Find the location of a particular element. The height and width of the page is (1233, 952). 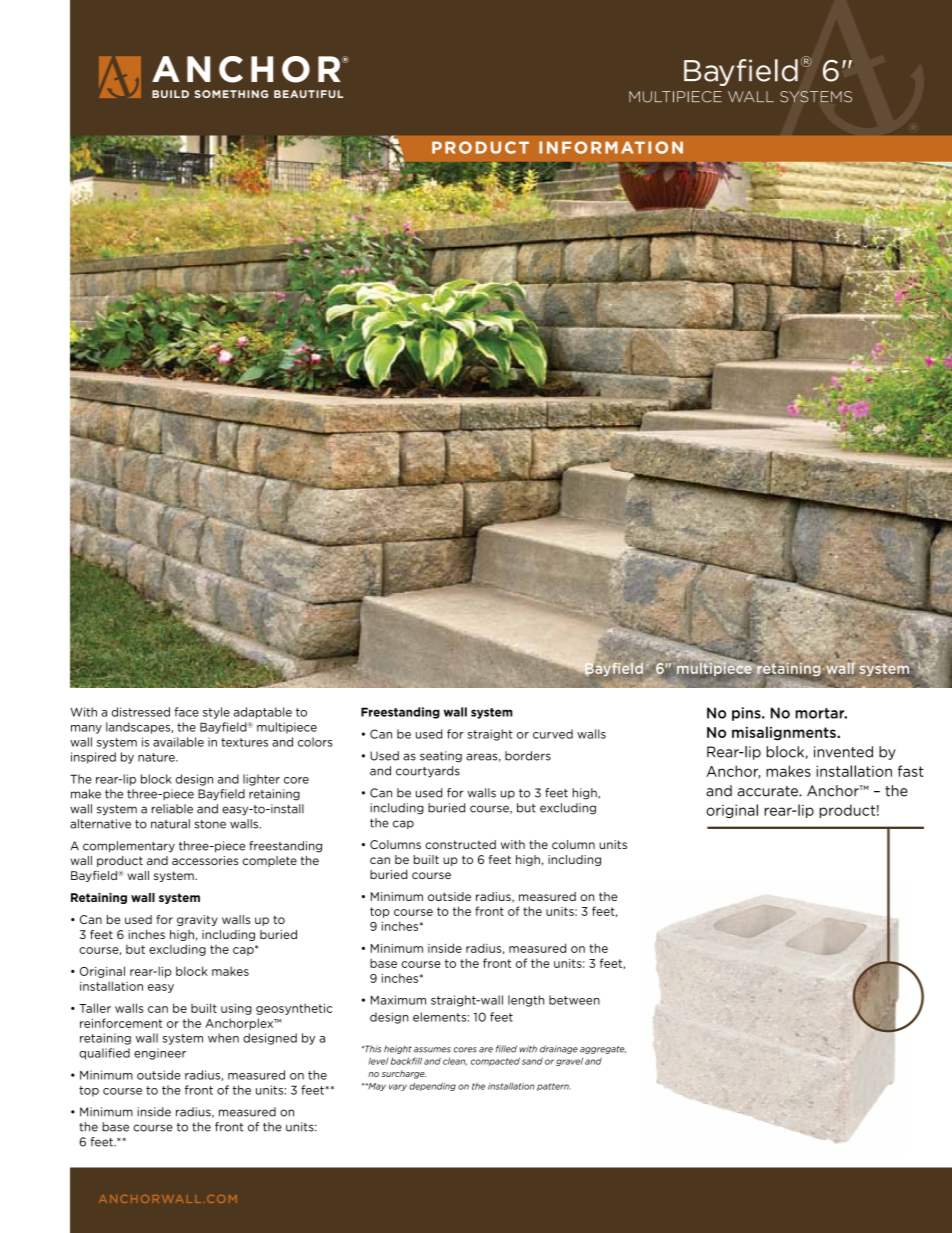

accurate is located at coordinates (768, 791).
